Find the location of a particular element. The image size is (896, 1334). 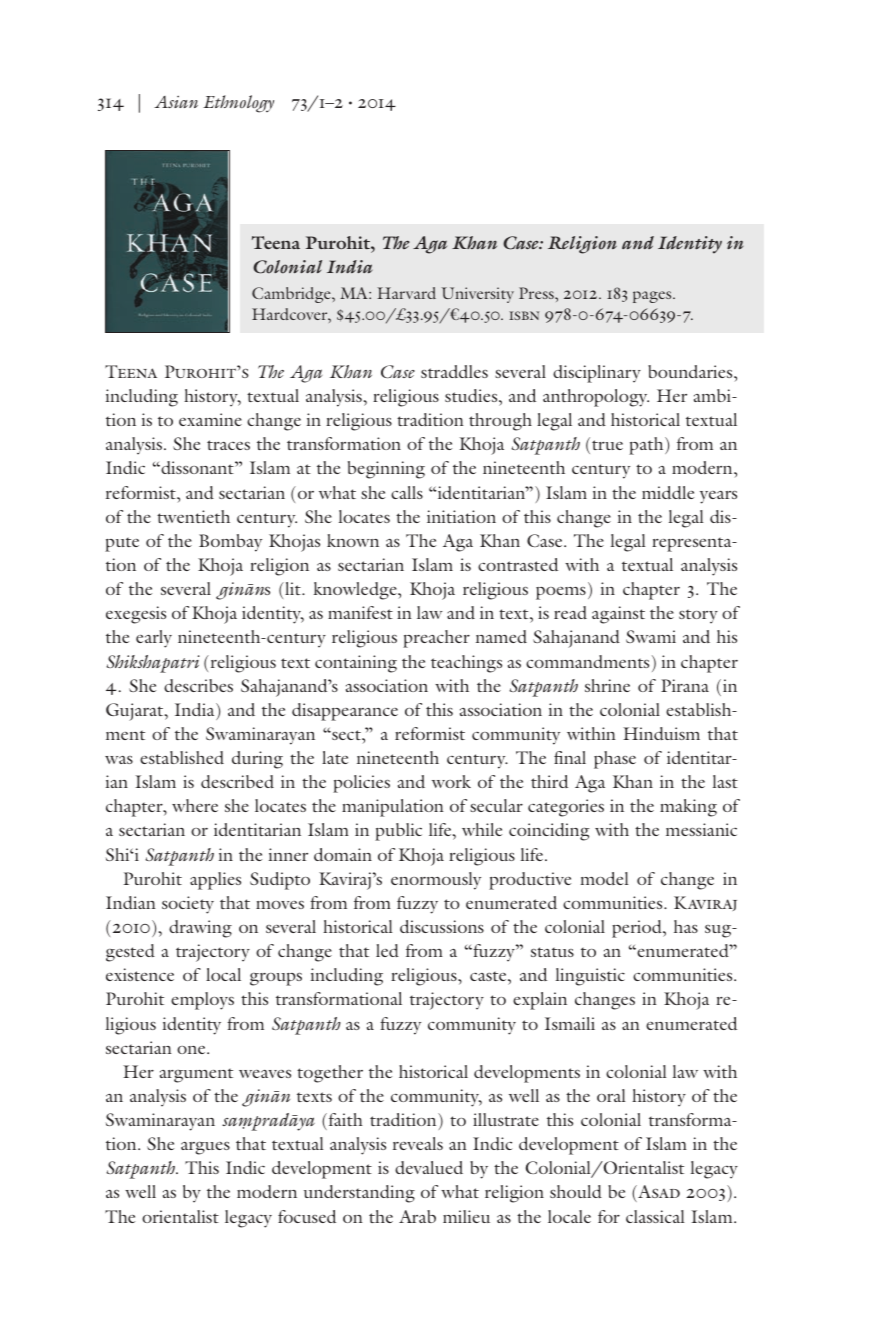

pages is located at coordinates (653, 297).
